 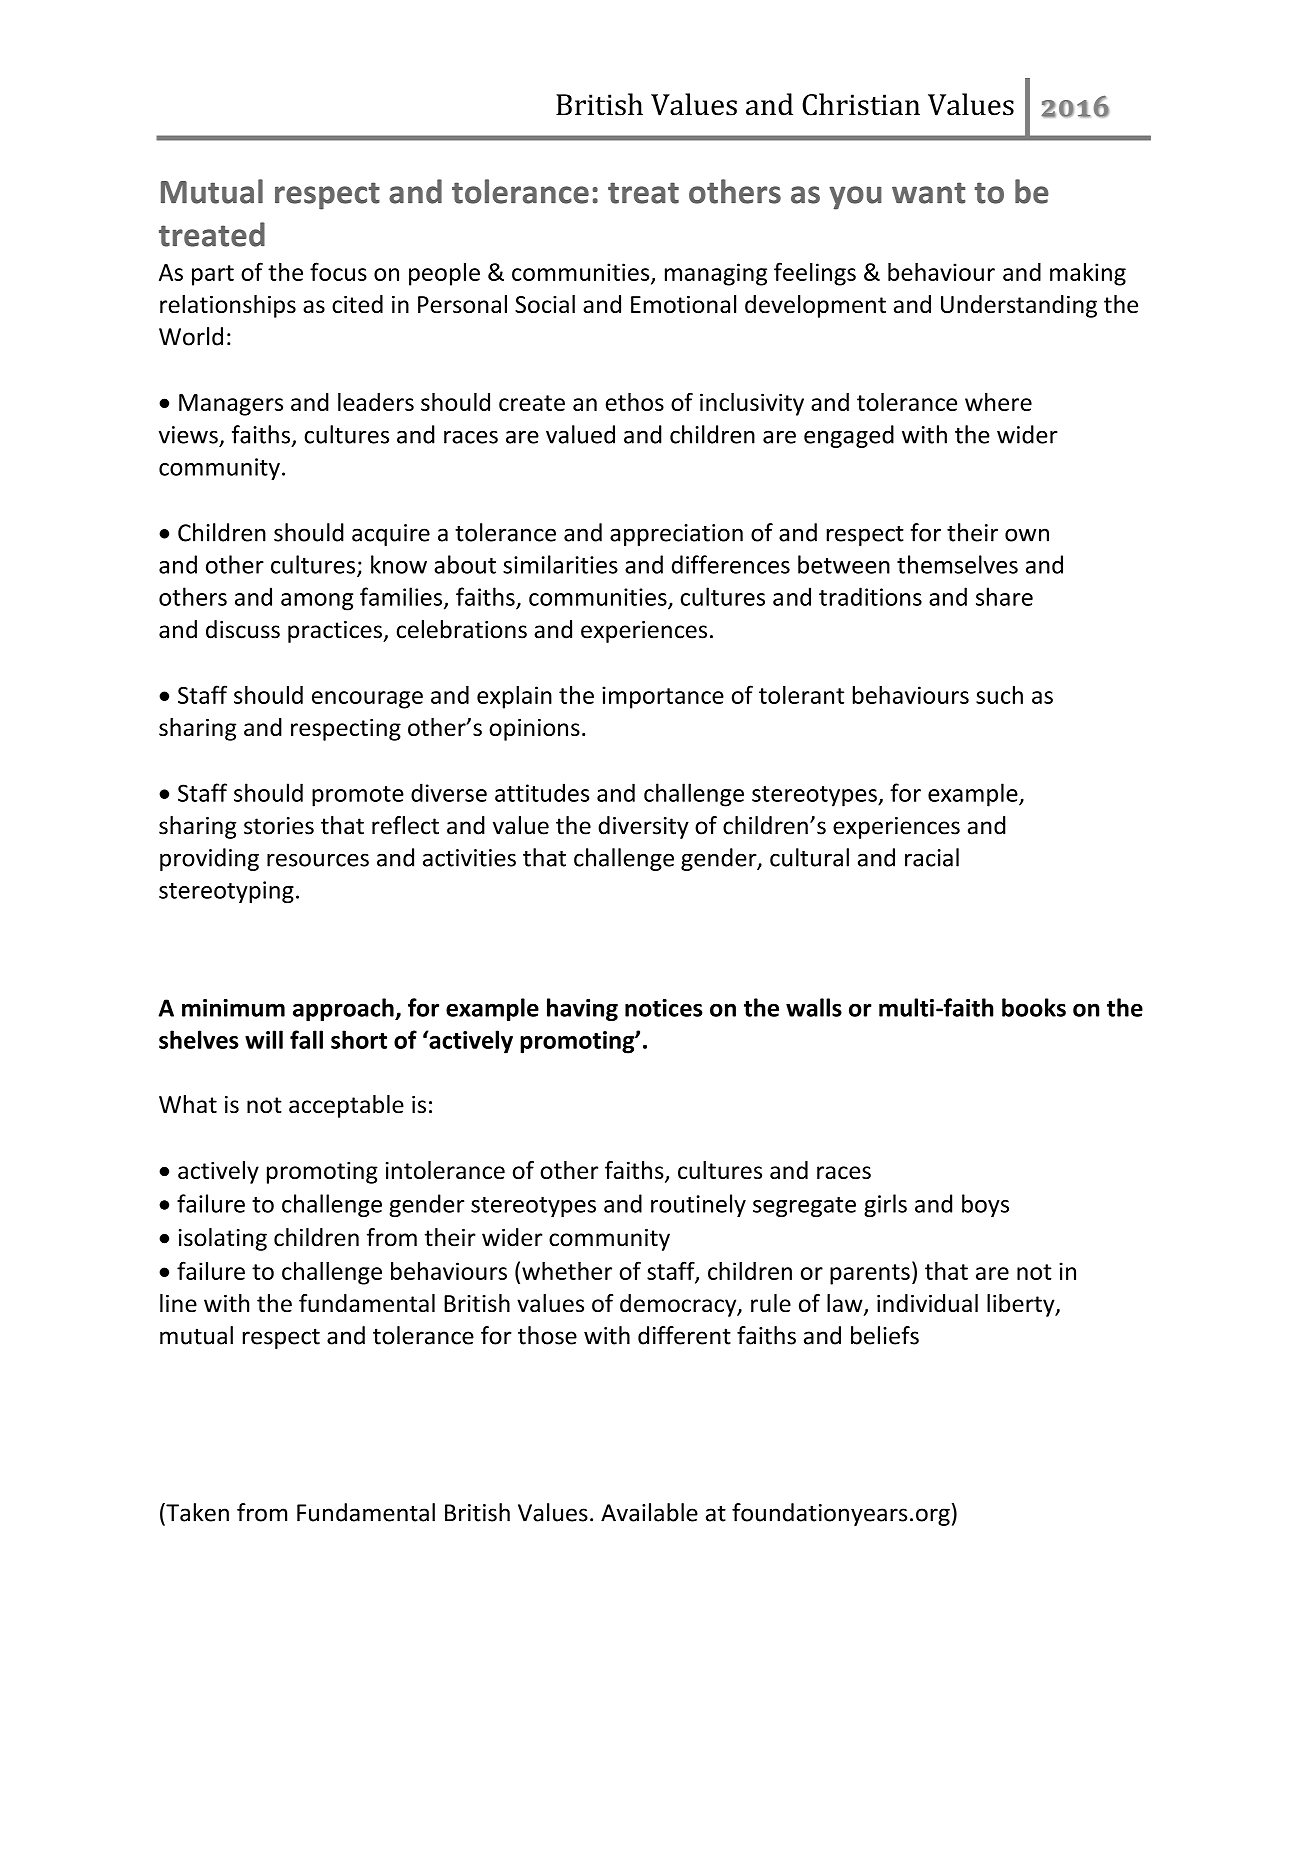 I want to click on own, so click(x=1027, y=535).
